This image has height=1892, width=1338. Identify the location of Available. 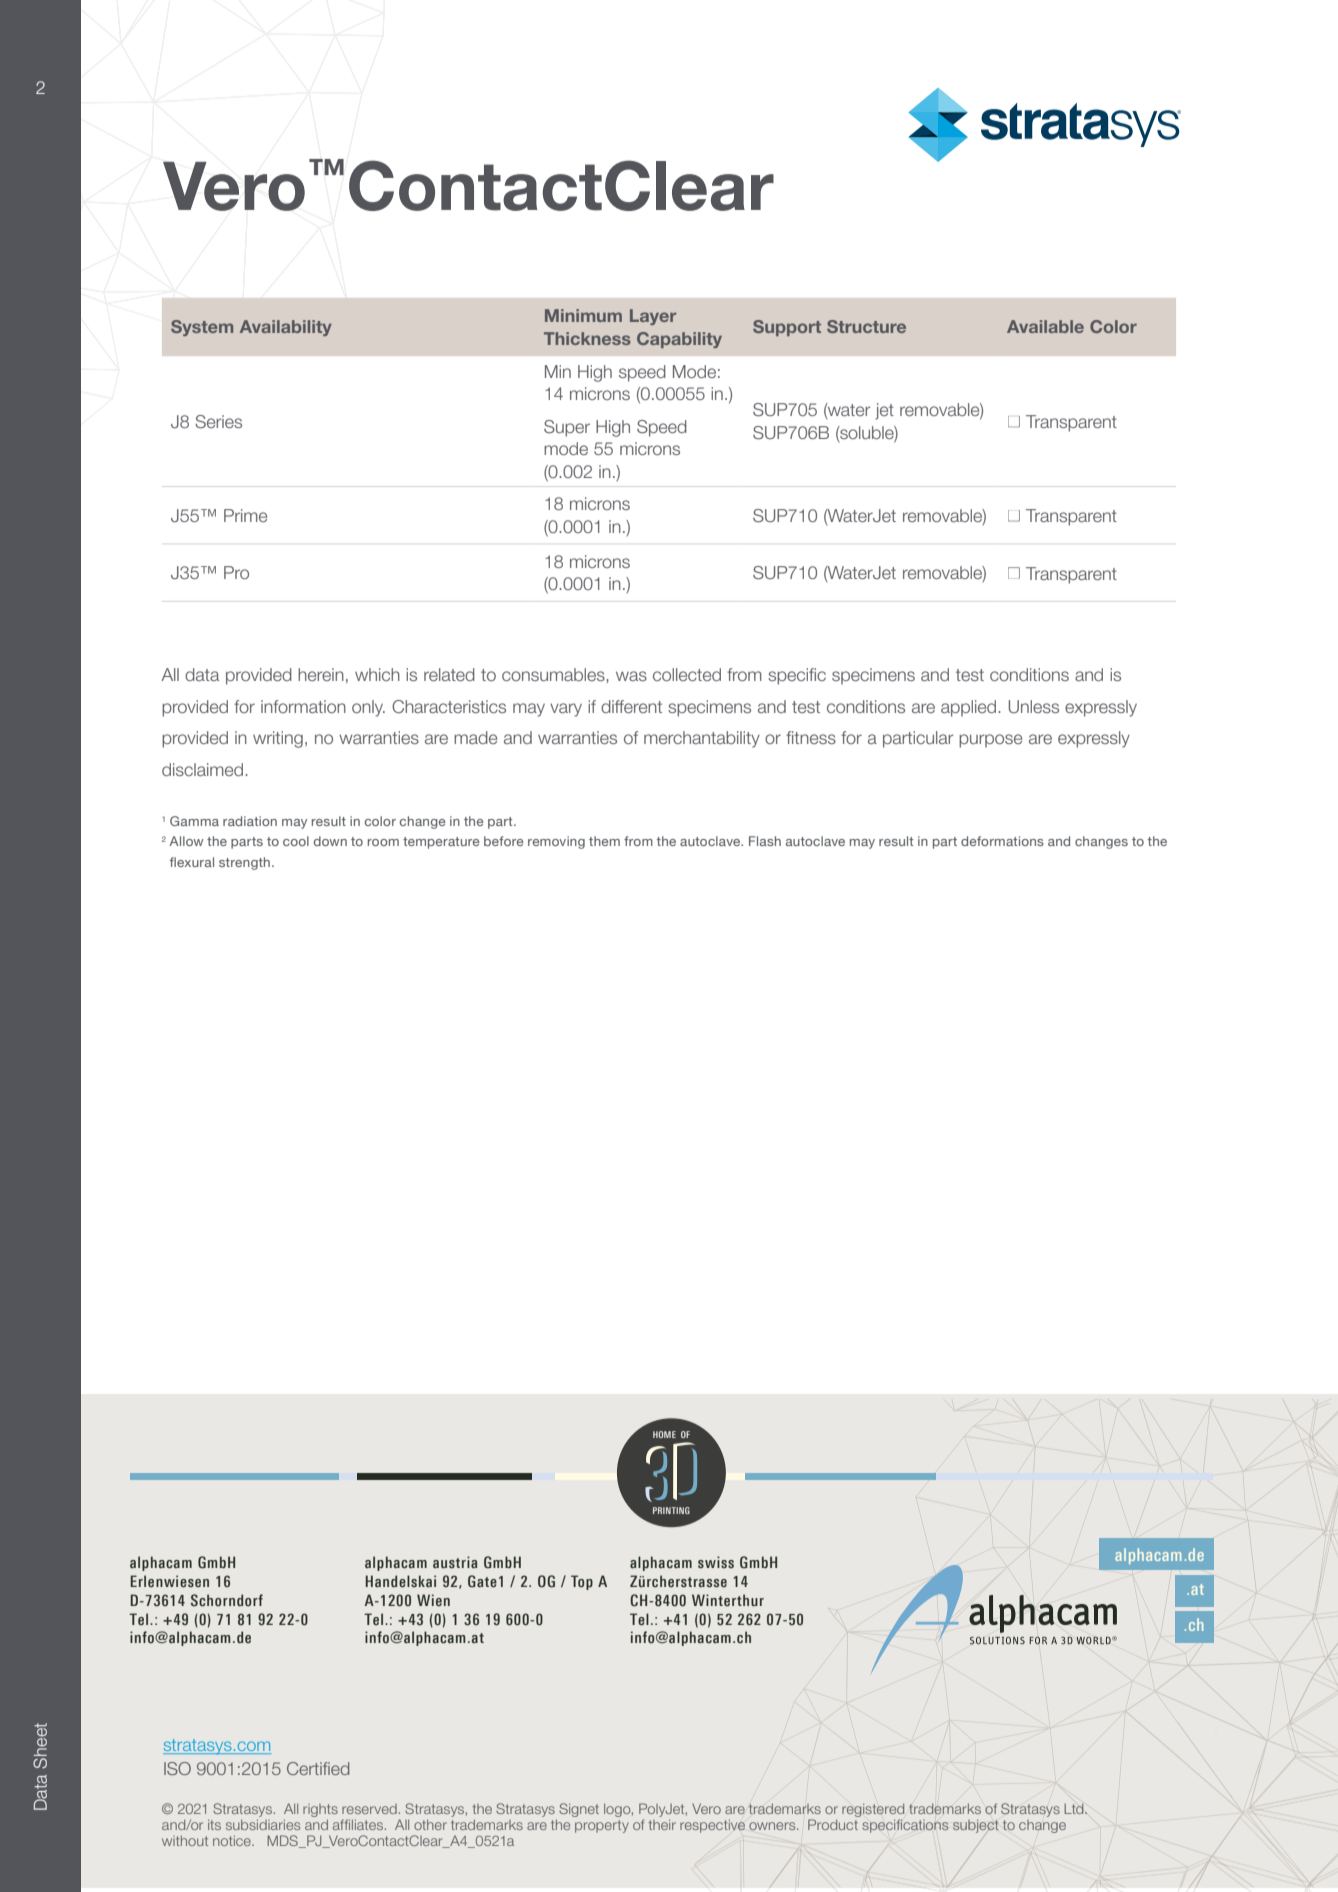
(1045, 326).
